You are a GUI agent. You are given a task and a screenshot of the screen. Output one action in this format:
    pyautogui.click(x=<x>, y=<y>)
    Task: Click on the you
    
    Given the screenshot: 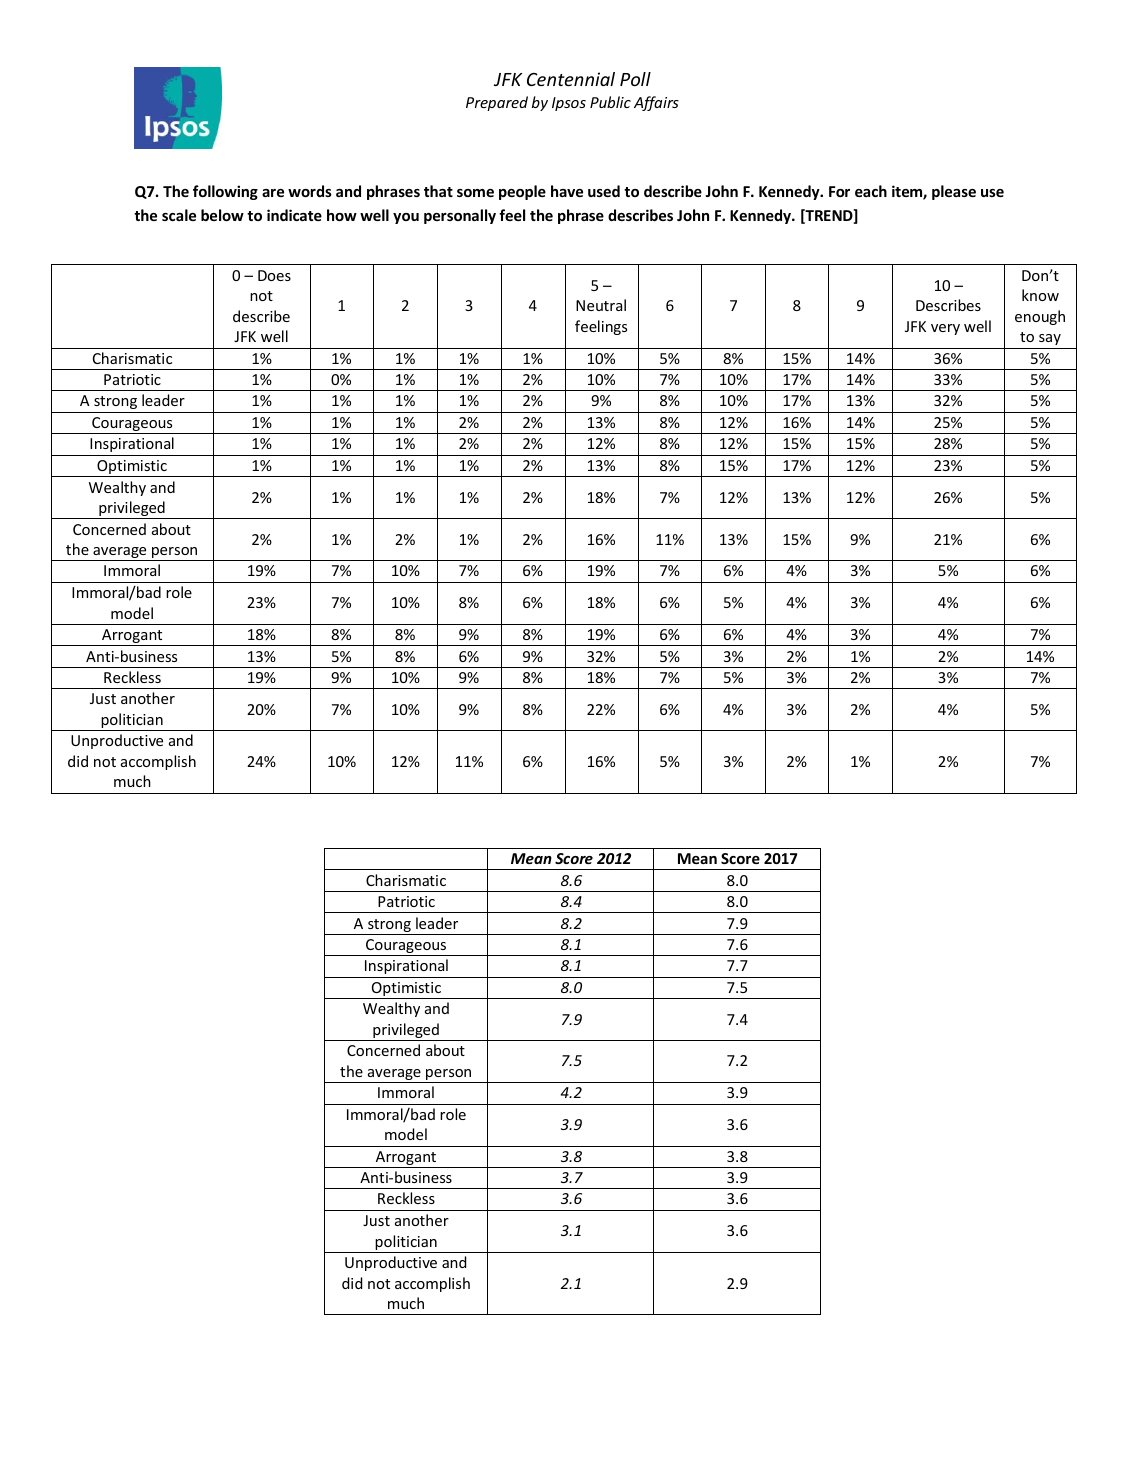 What is the action you would take?
    pyautogui.click(x=406, y=218)
